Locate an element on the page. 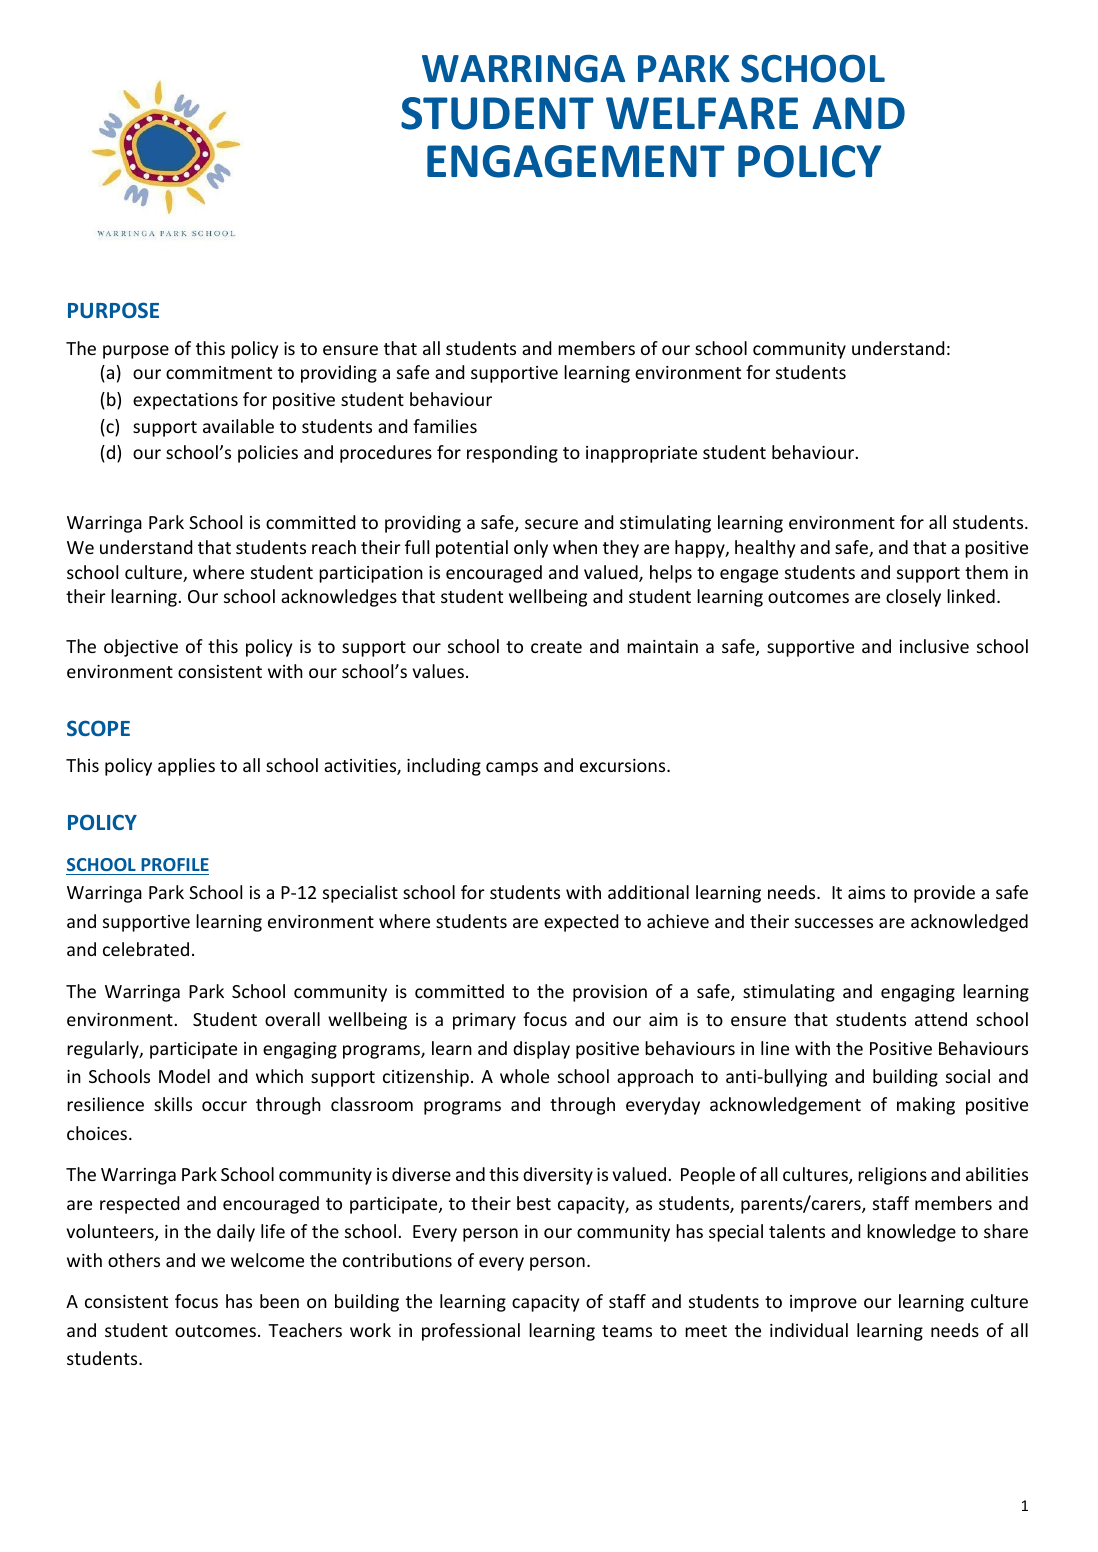 The image size is (1098, 1552). teams is located at coordinates (627, 1331).
